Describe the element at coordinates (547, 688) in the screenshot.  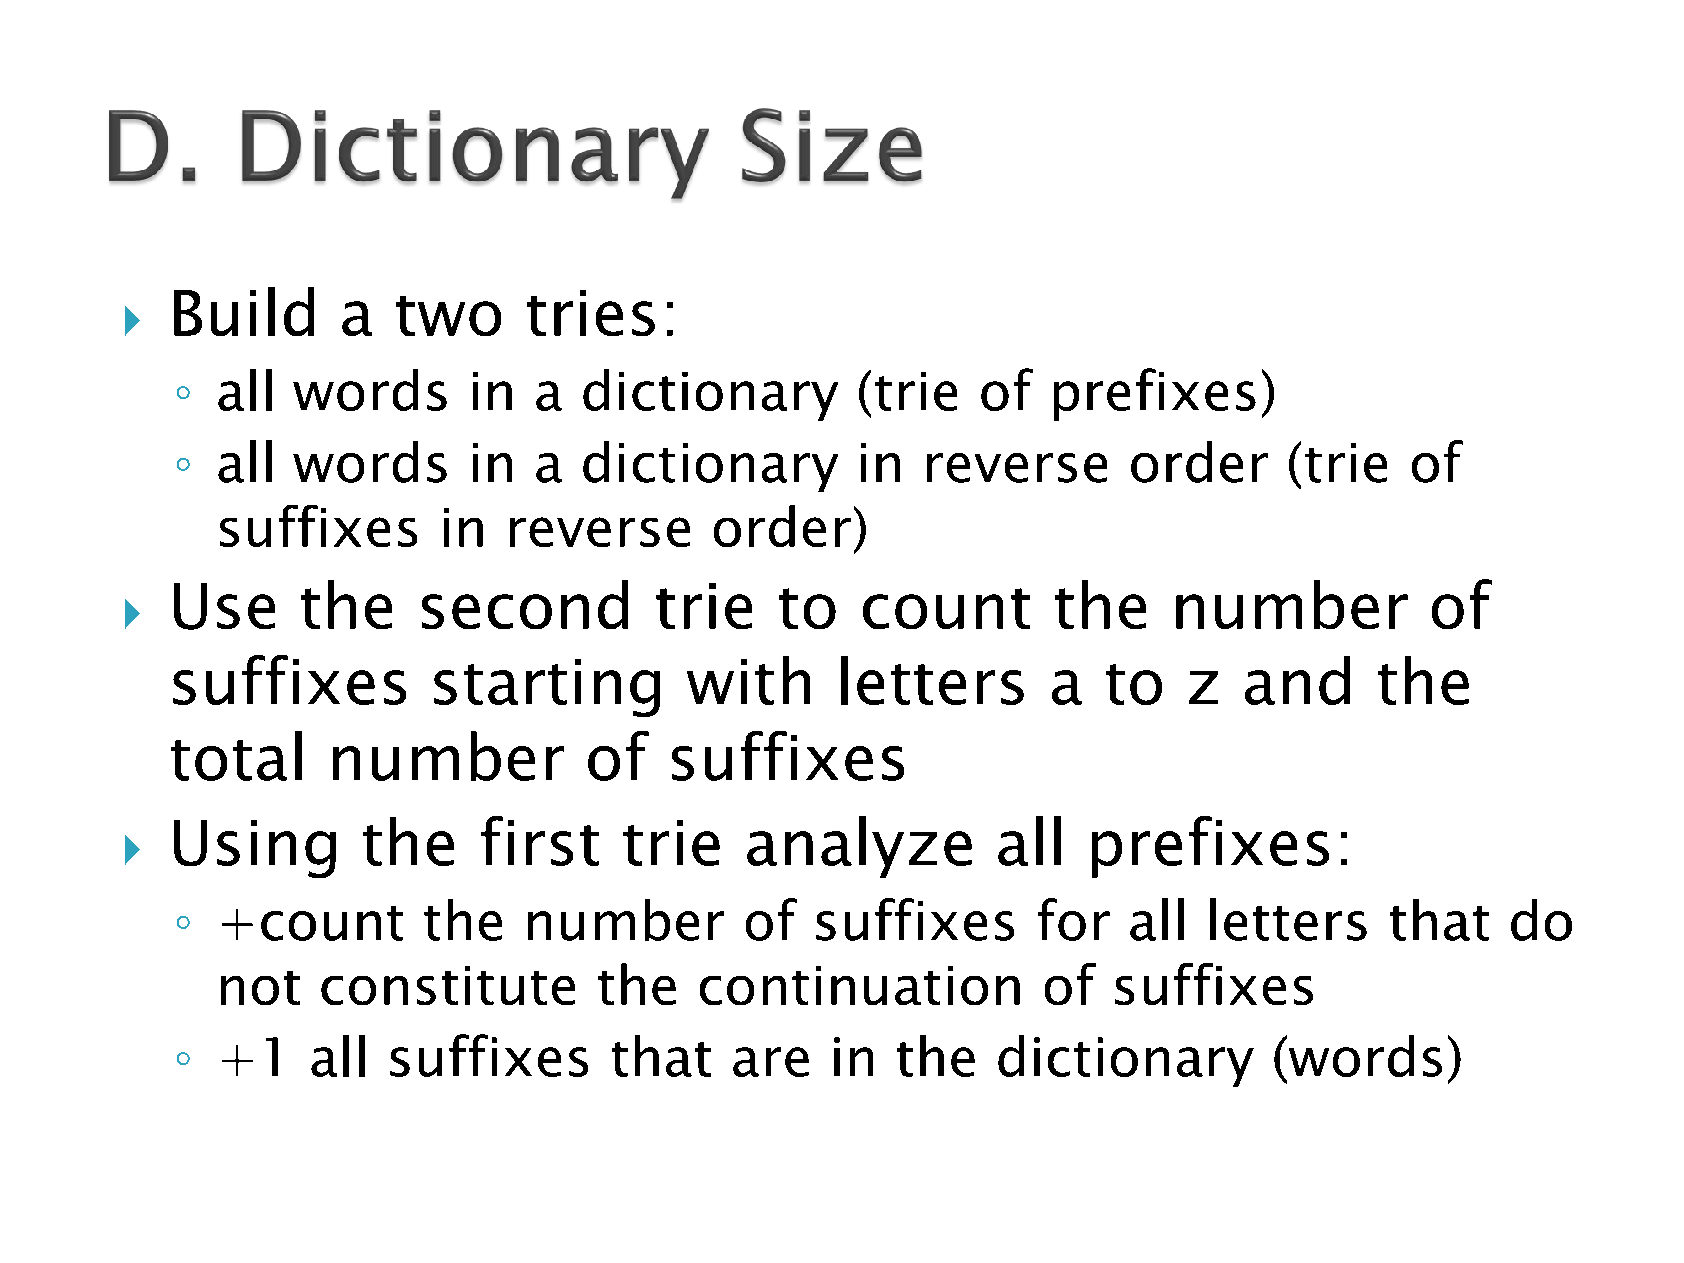
I see `starting` at that location.
